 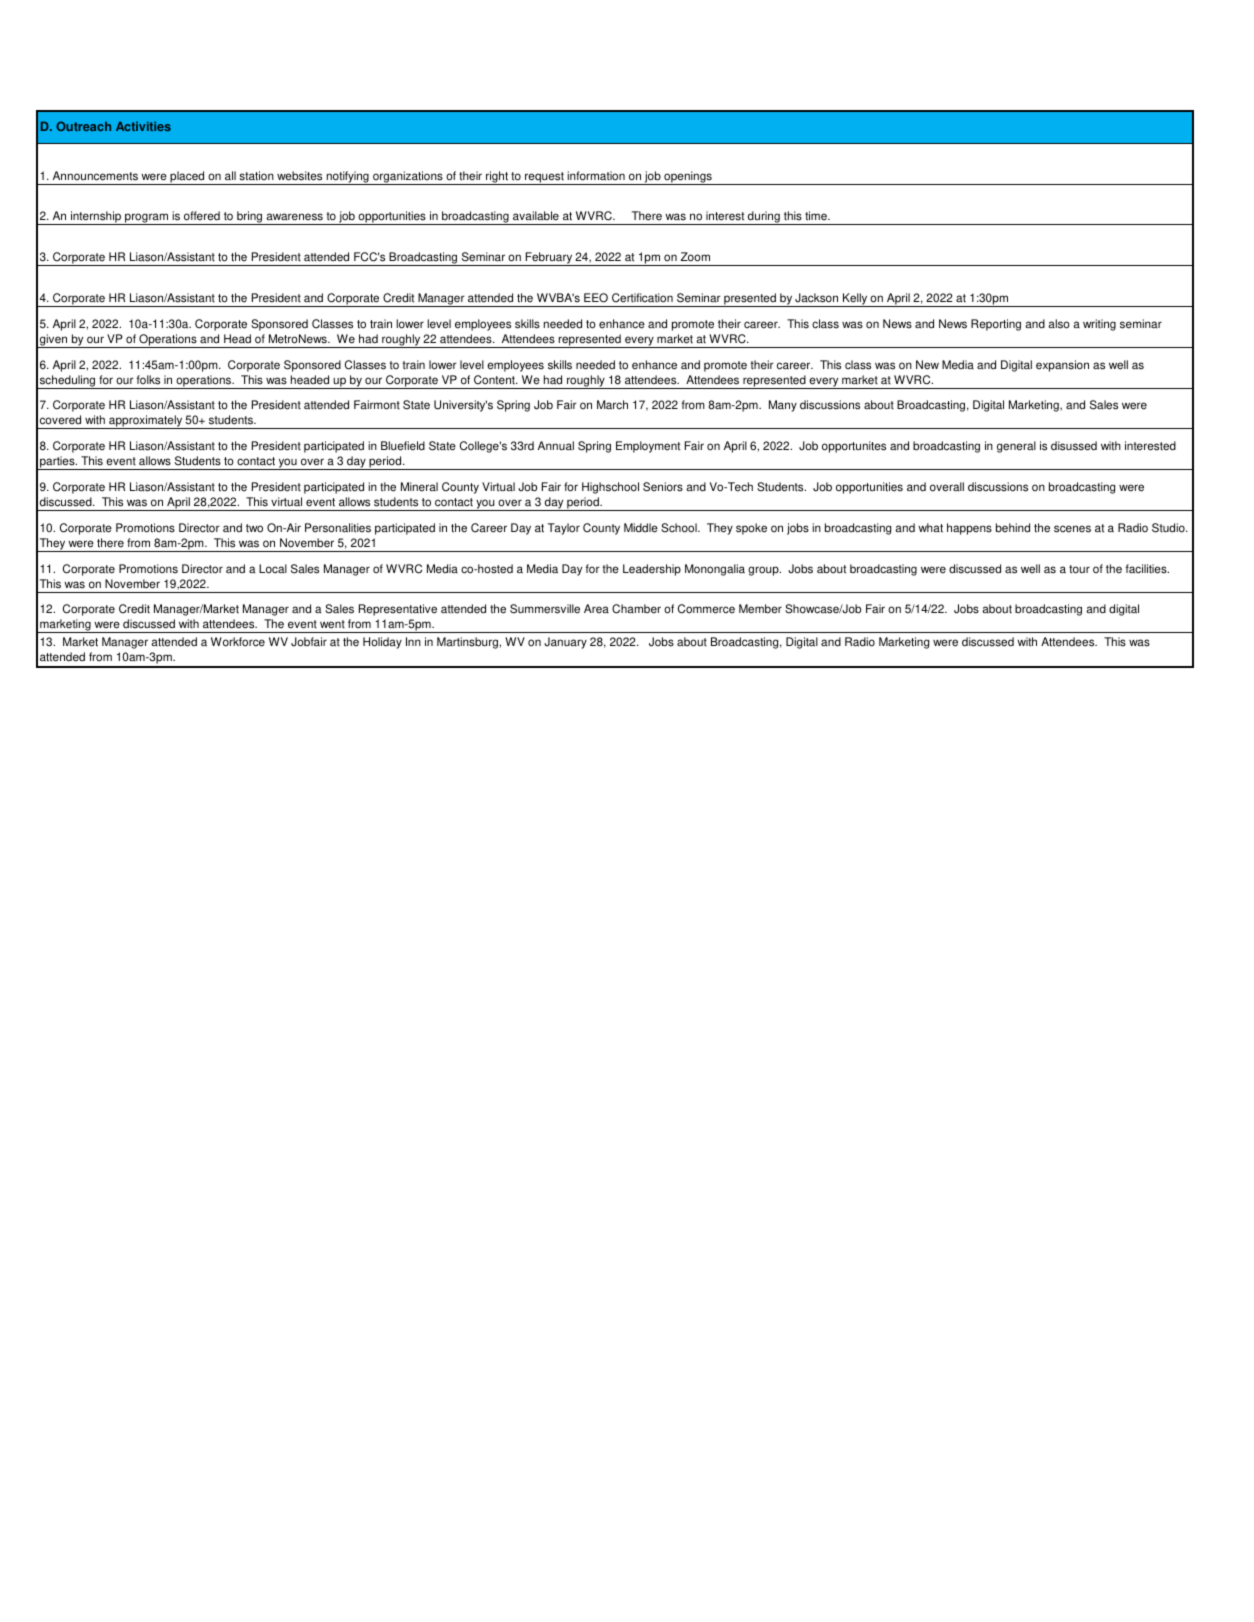 What do you see at coordinates (817, 216) in the image?
I see `time` at bounding box center [817, 216].
